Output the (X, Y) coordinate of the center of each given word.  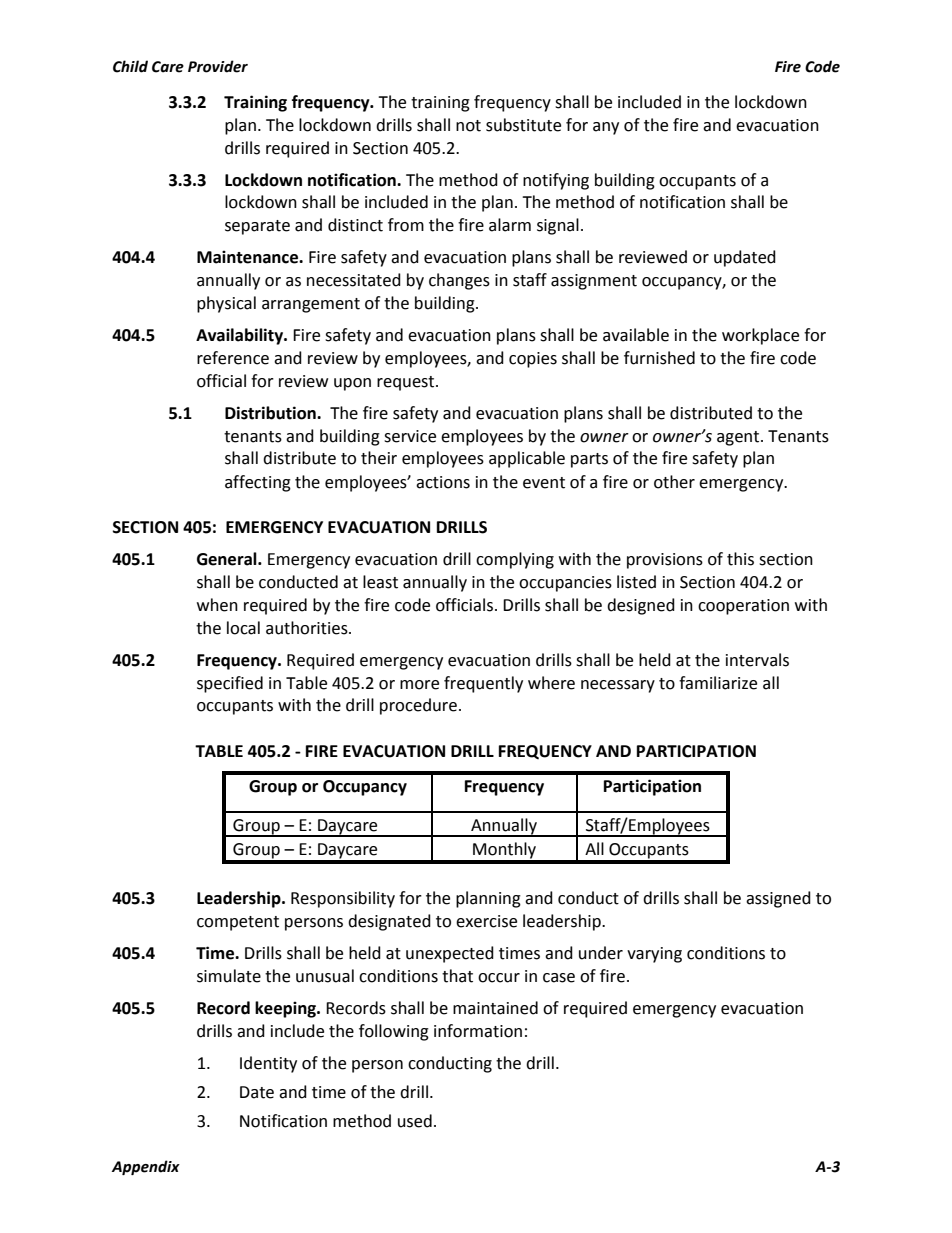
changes (459, 281)
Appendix (146, 1167)
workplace (760, 336)
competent (238, 923)
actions (443, 482)
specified (230, 684)
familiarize (718, 683)
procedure (418, 706)
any (606, 128)
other (674, 482)
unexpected (450, 954)
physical (226, 304)
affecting (258, 483)
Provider (218, 66)
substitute (523, 125)
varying (654, 955)
